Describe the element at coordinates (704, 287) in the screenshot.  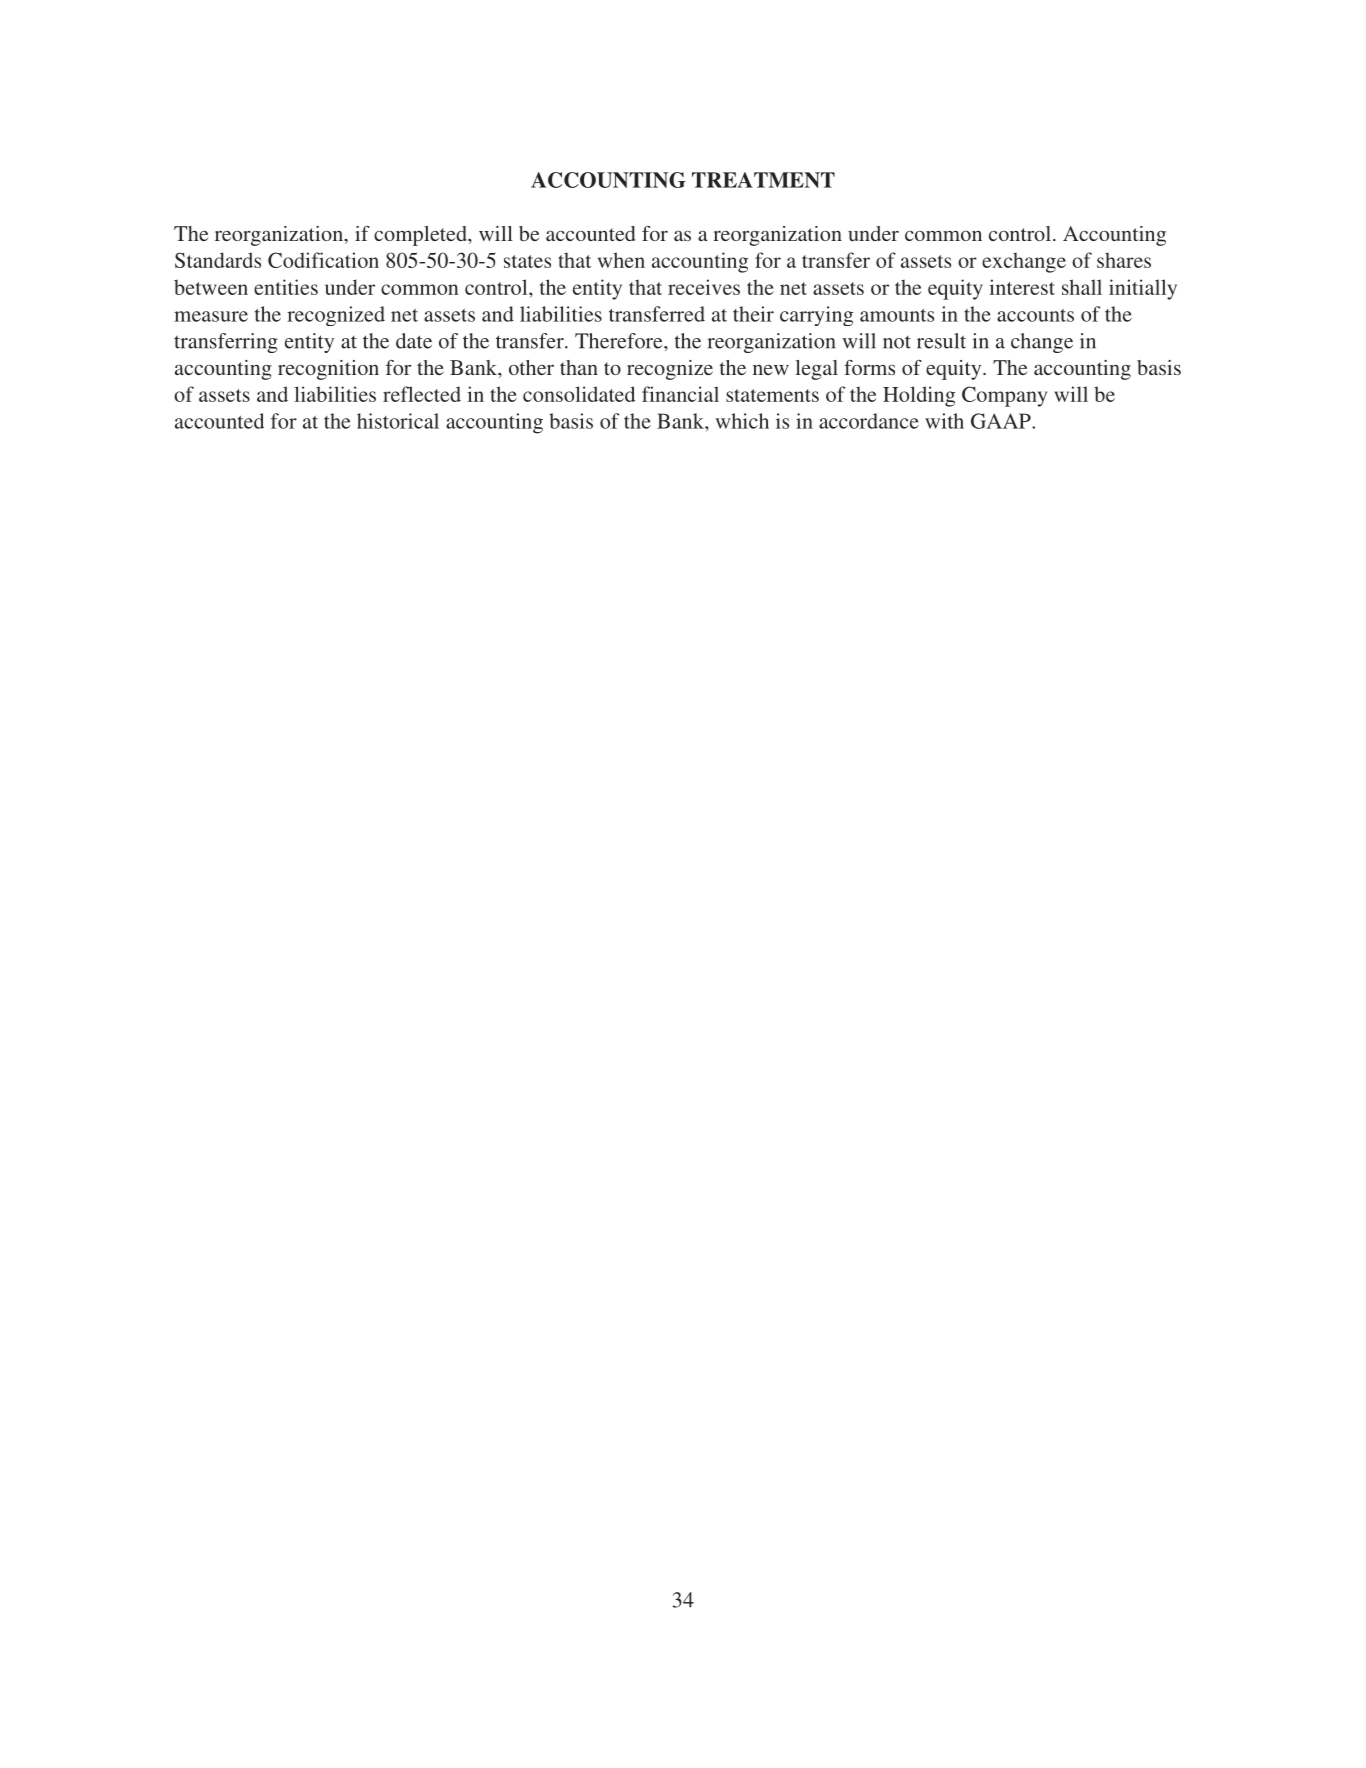
I see `receives` at that location.
